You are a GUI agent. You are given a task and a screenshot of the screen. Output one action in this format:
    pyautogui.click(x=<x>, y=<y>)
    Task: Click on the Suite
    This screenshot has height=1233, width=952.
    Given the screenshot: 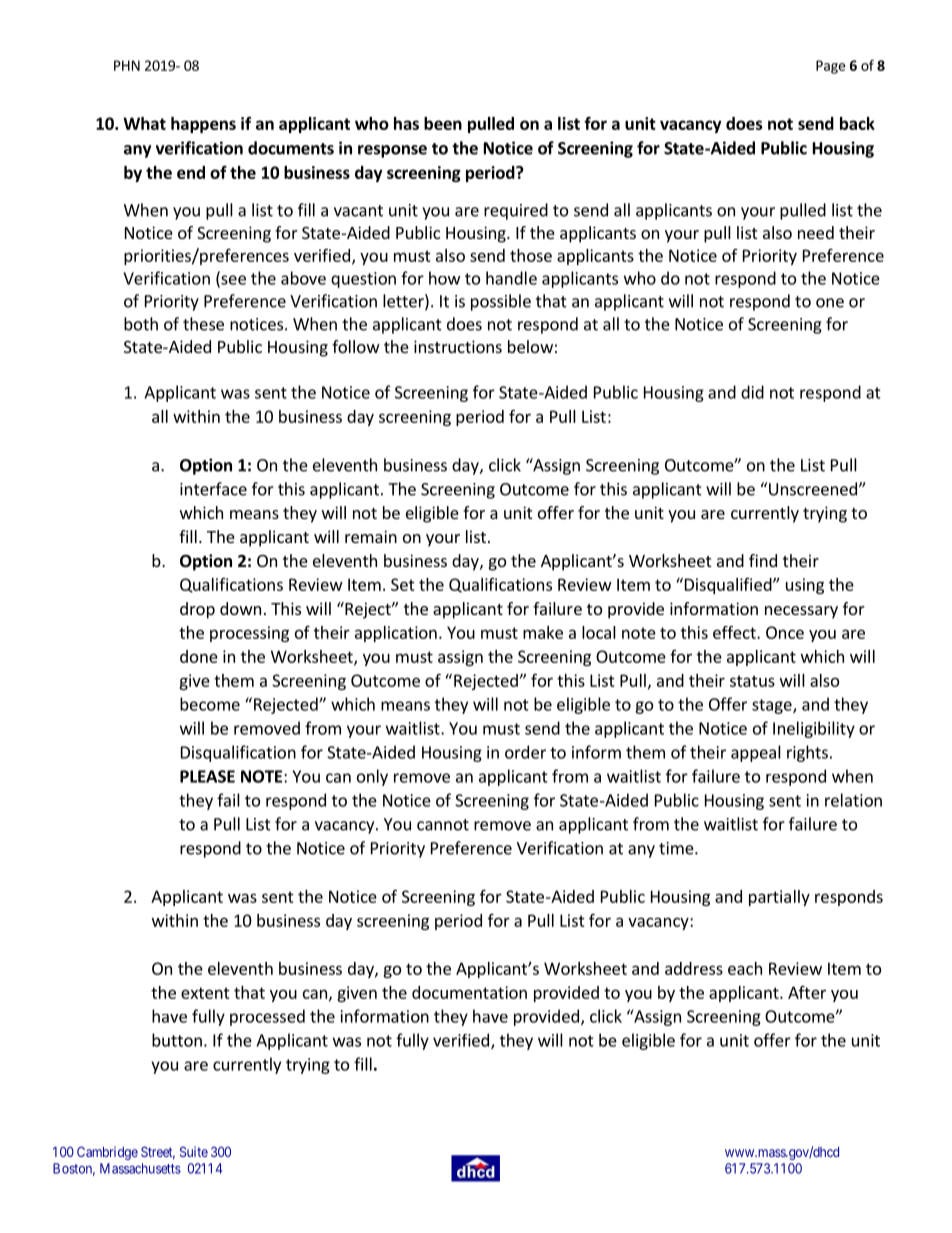 What is the action you would take?
    pyautogui.click(x=194, y=1151)
